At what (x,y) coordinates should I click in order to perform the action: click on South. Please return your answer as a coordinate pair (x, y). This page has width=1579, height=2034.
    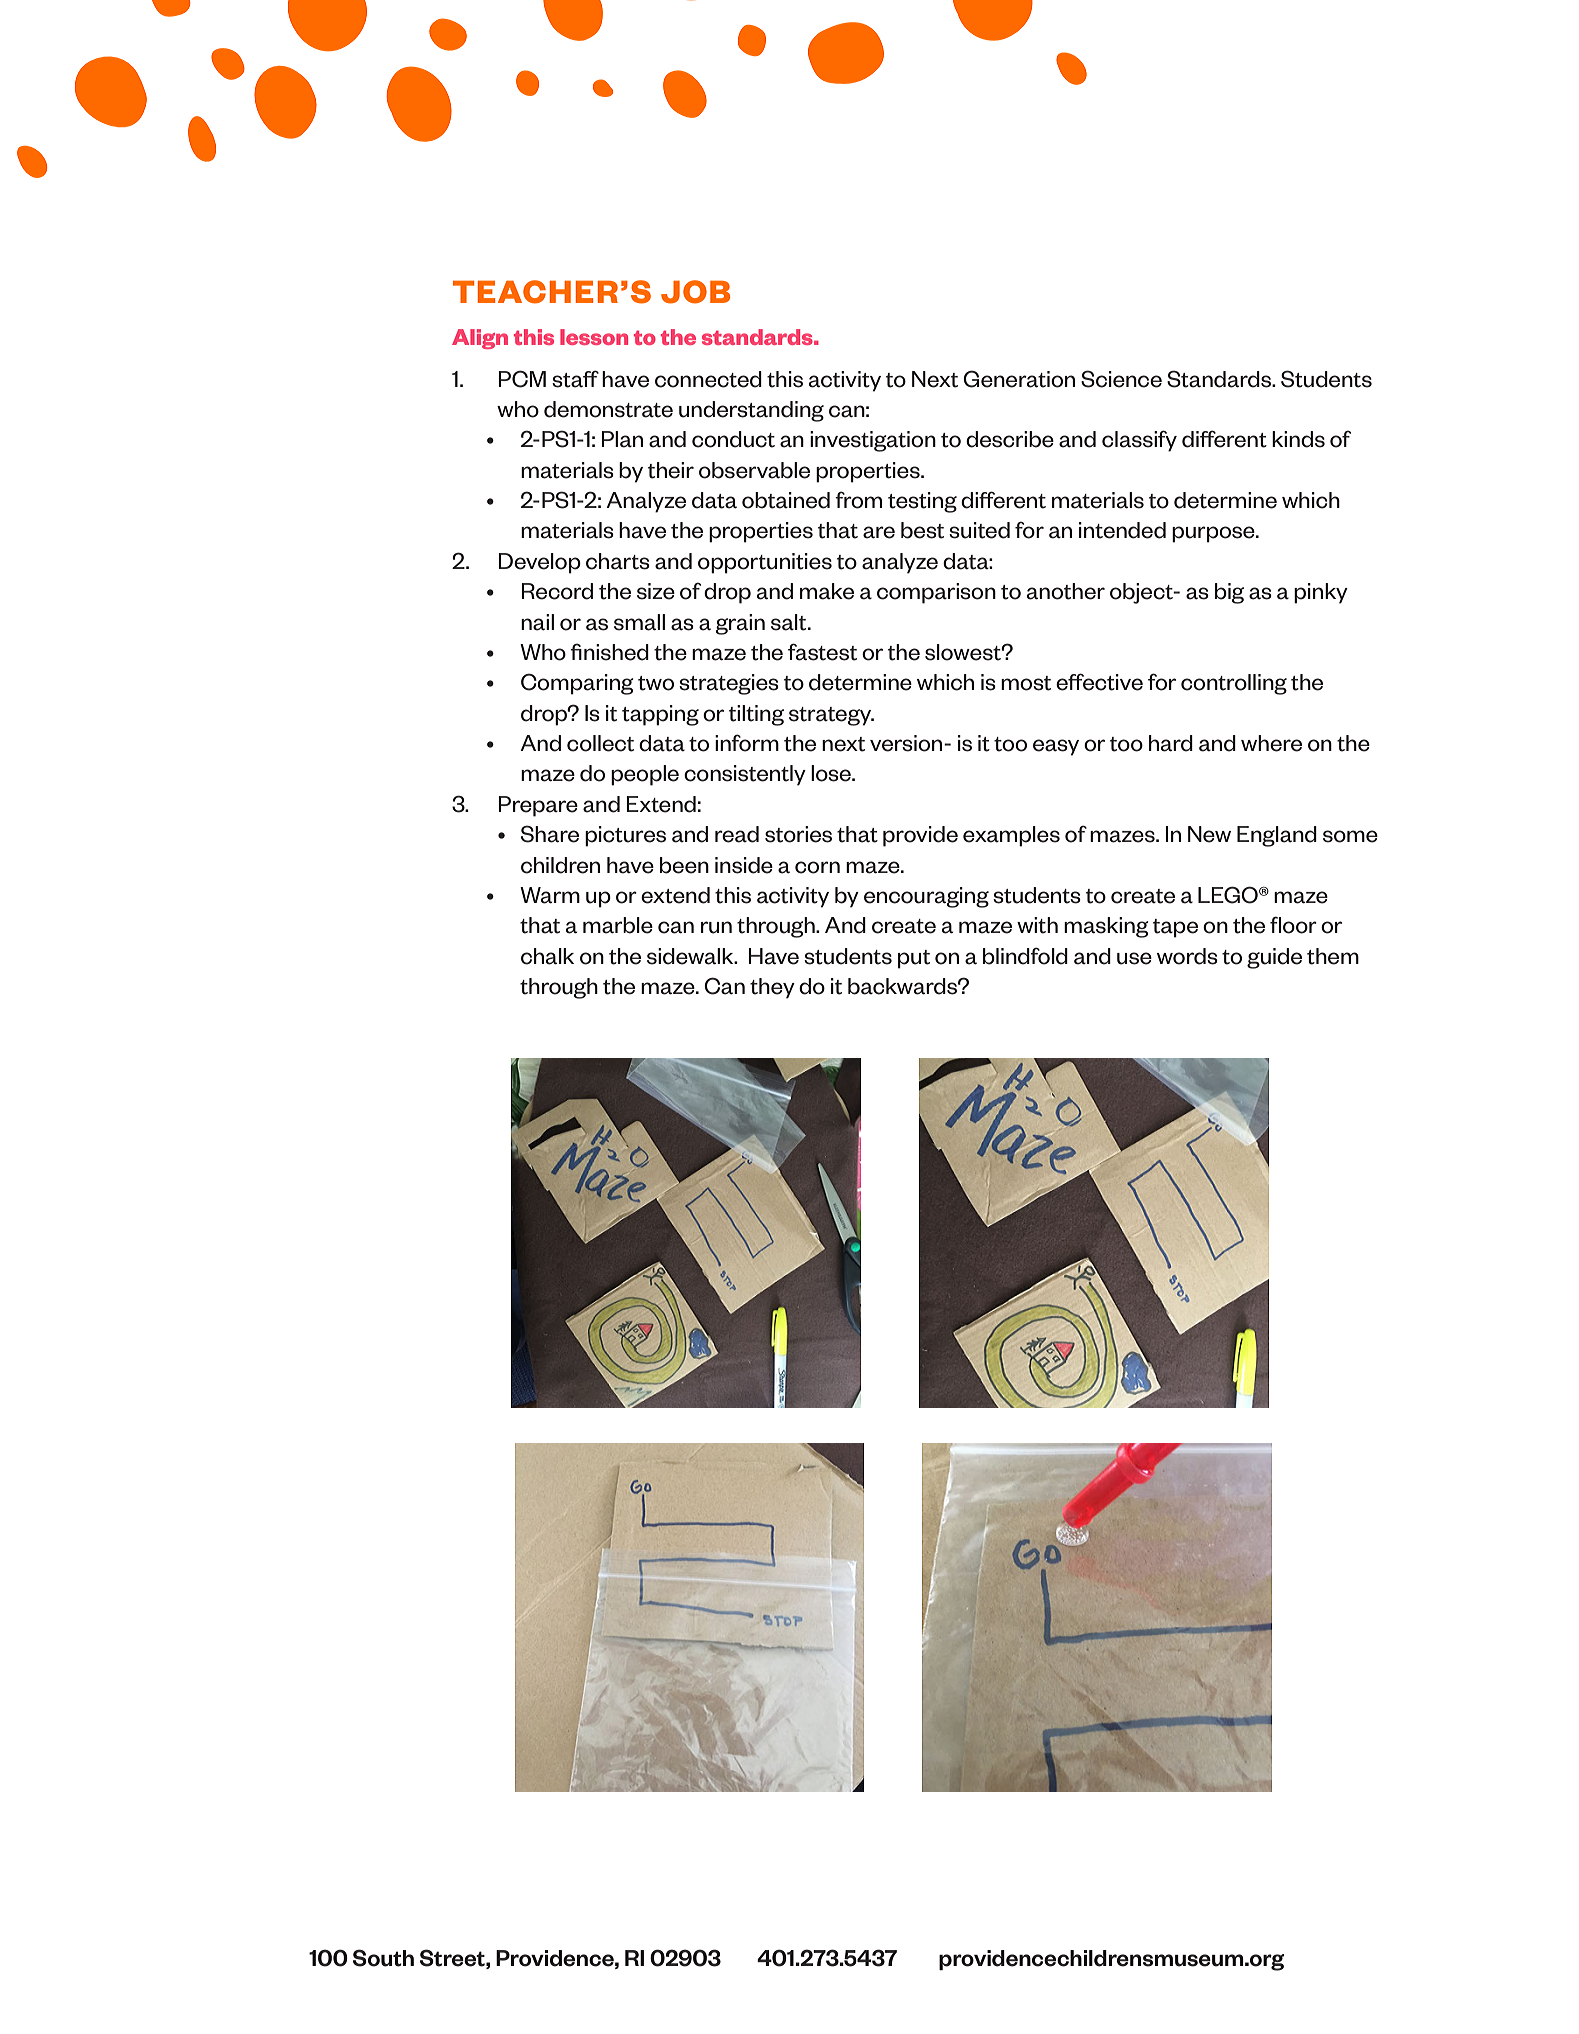
    Looking at the image, I should click on (383, 1958).
